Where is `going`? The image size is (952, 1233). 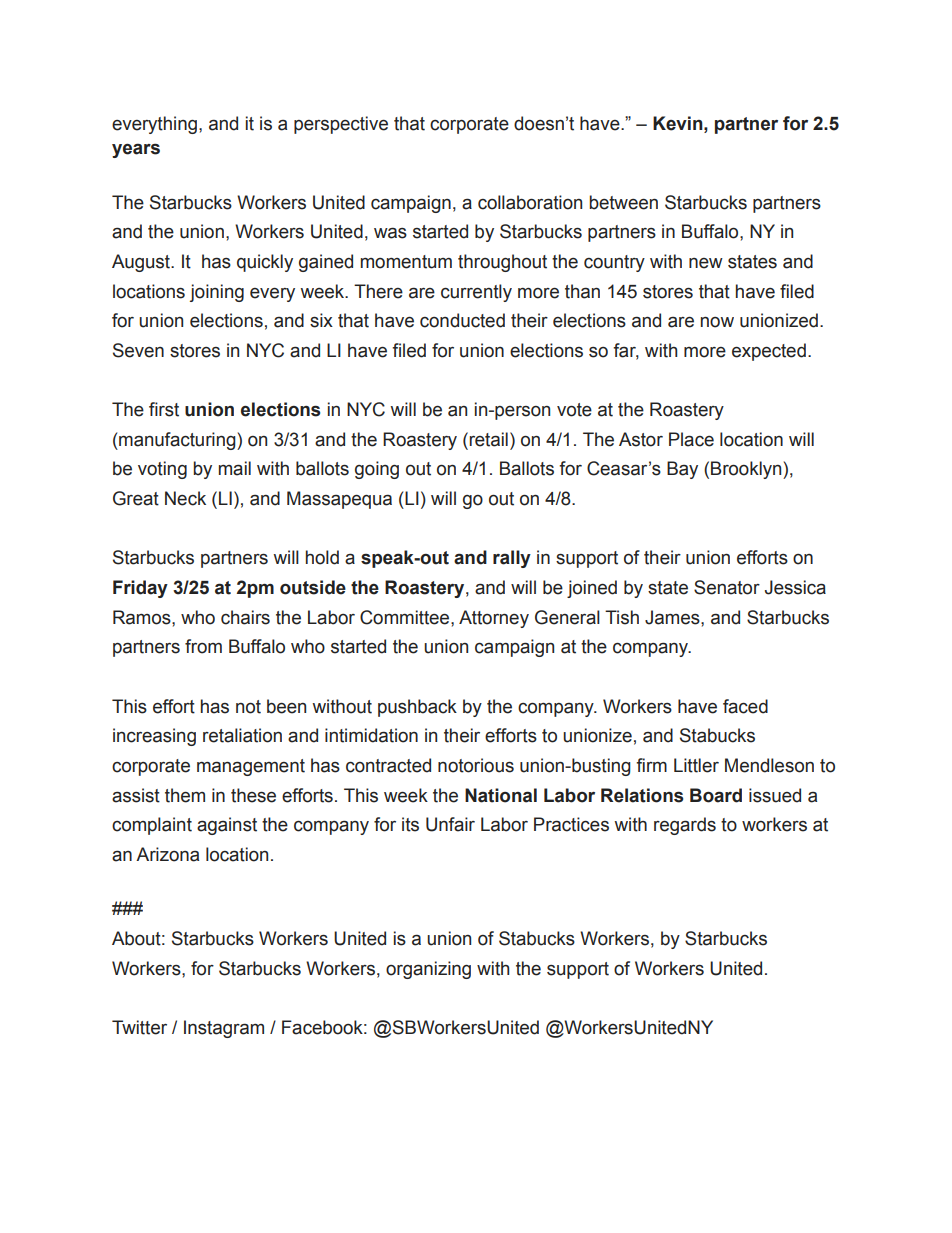 going is located at coordinates (377, 470).
